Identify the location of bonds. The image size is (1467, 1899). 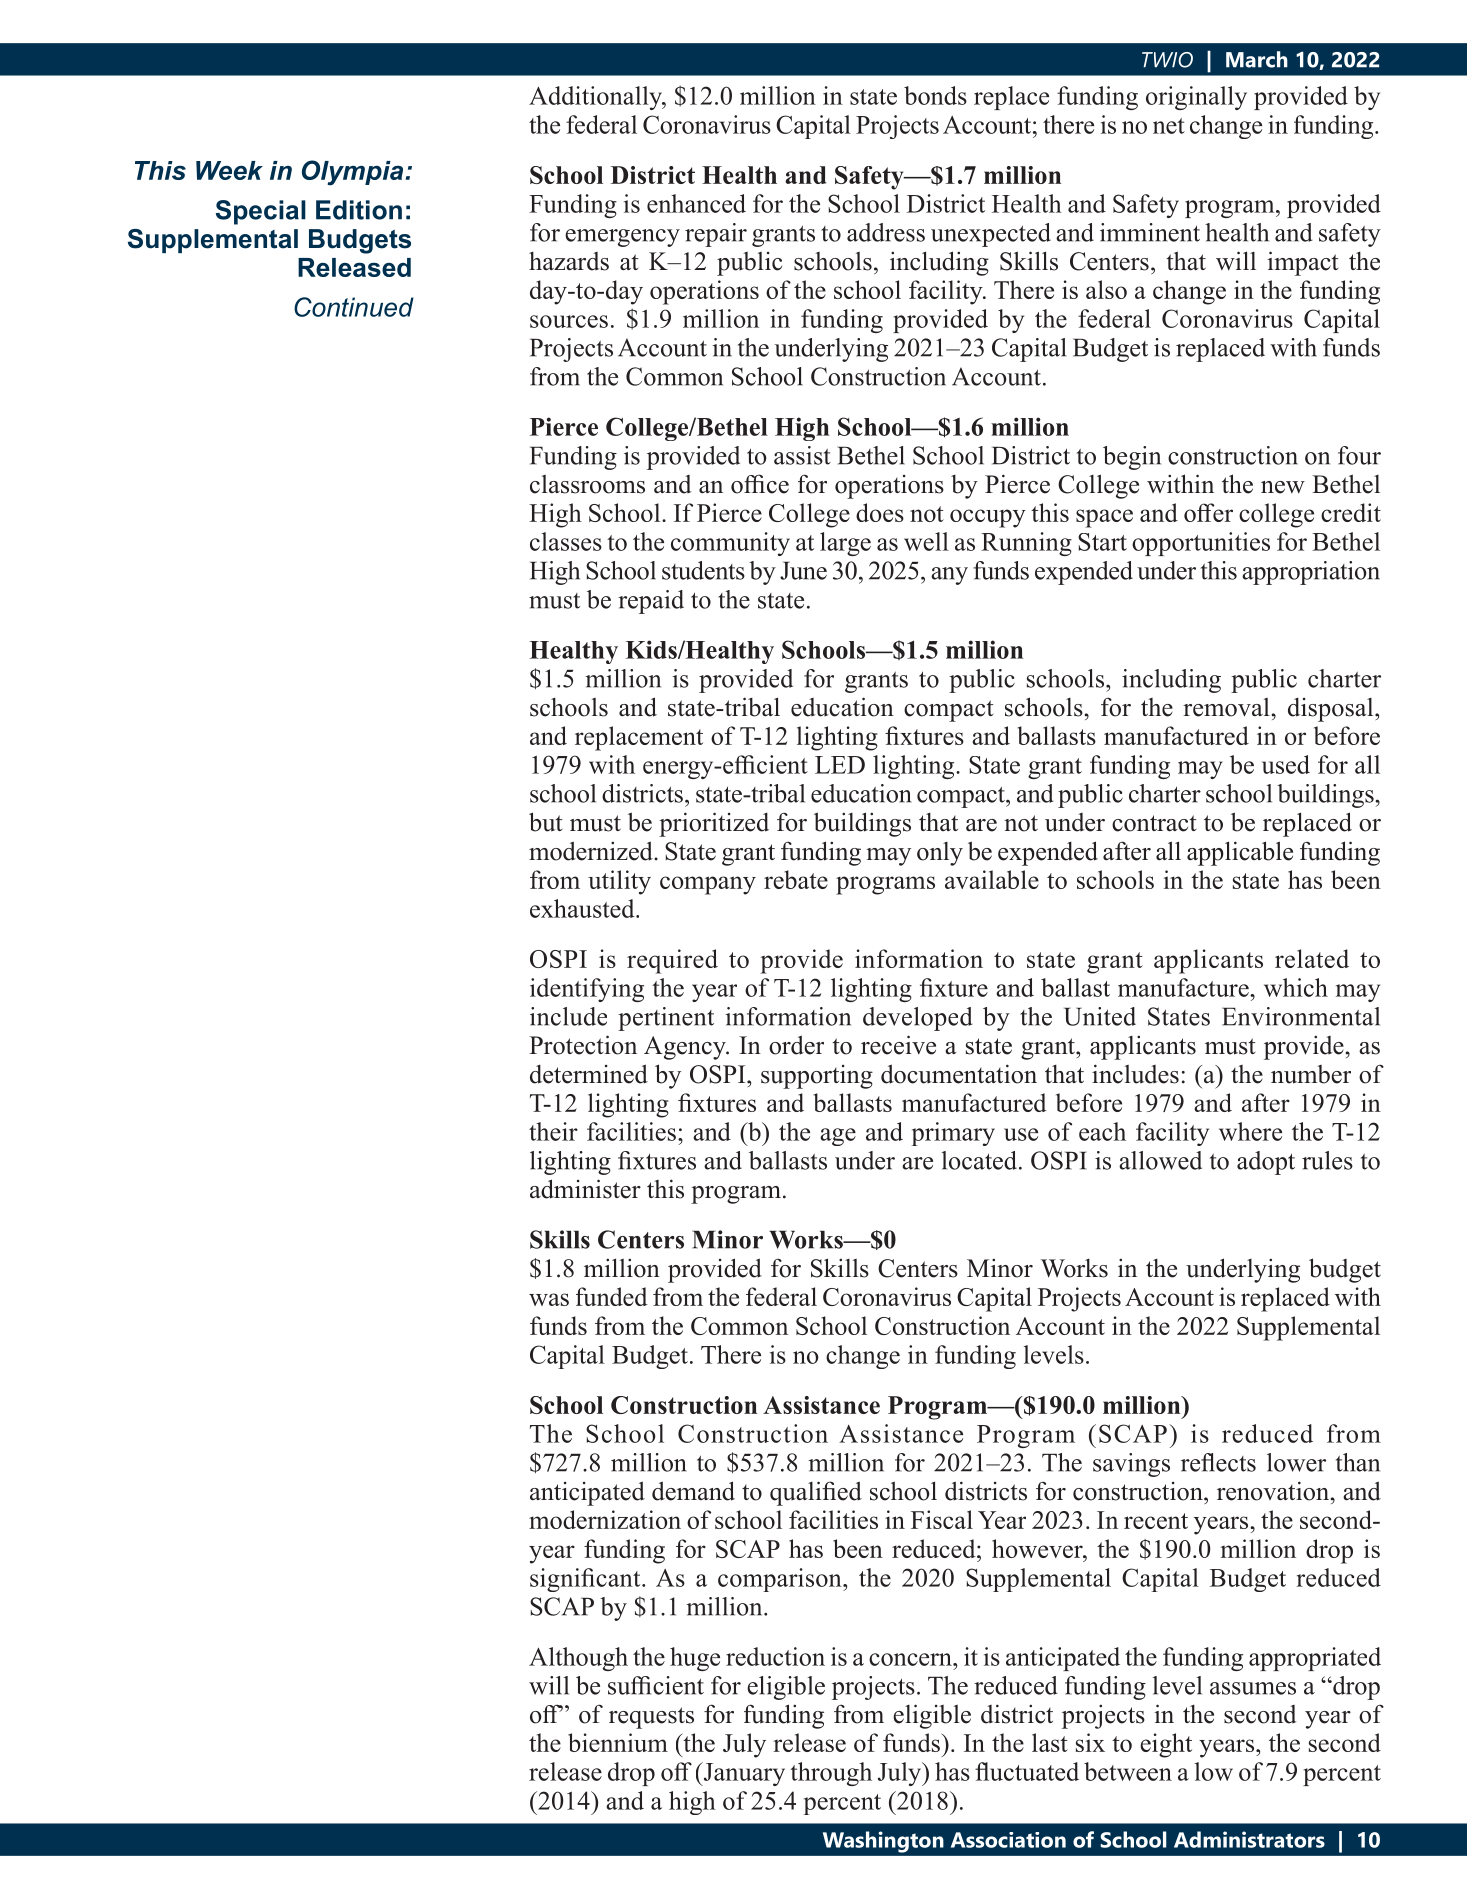
(935, 95).
